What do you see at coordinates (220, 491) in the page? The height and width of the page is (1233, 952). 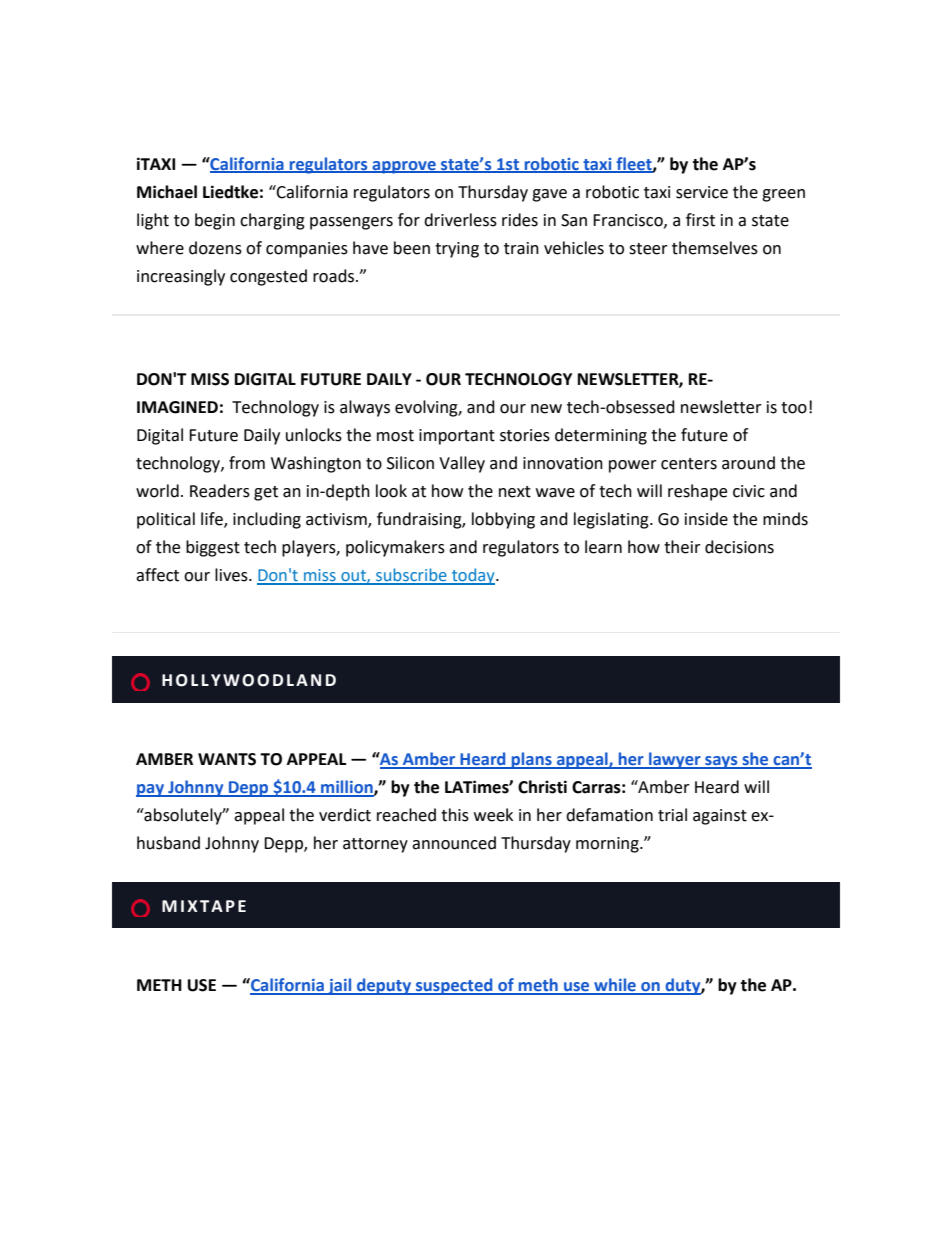 I see `Readers` at bounding box center [220, 491].
